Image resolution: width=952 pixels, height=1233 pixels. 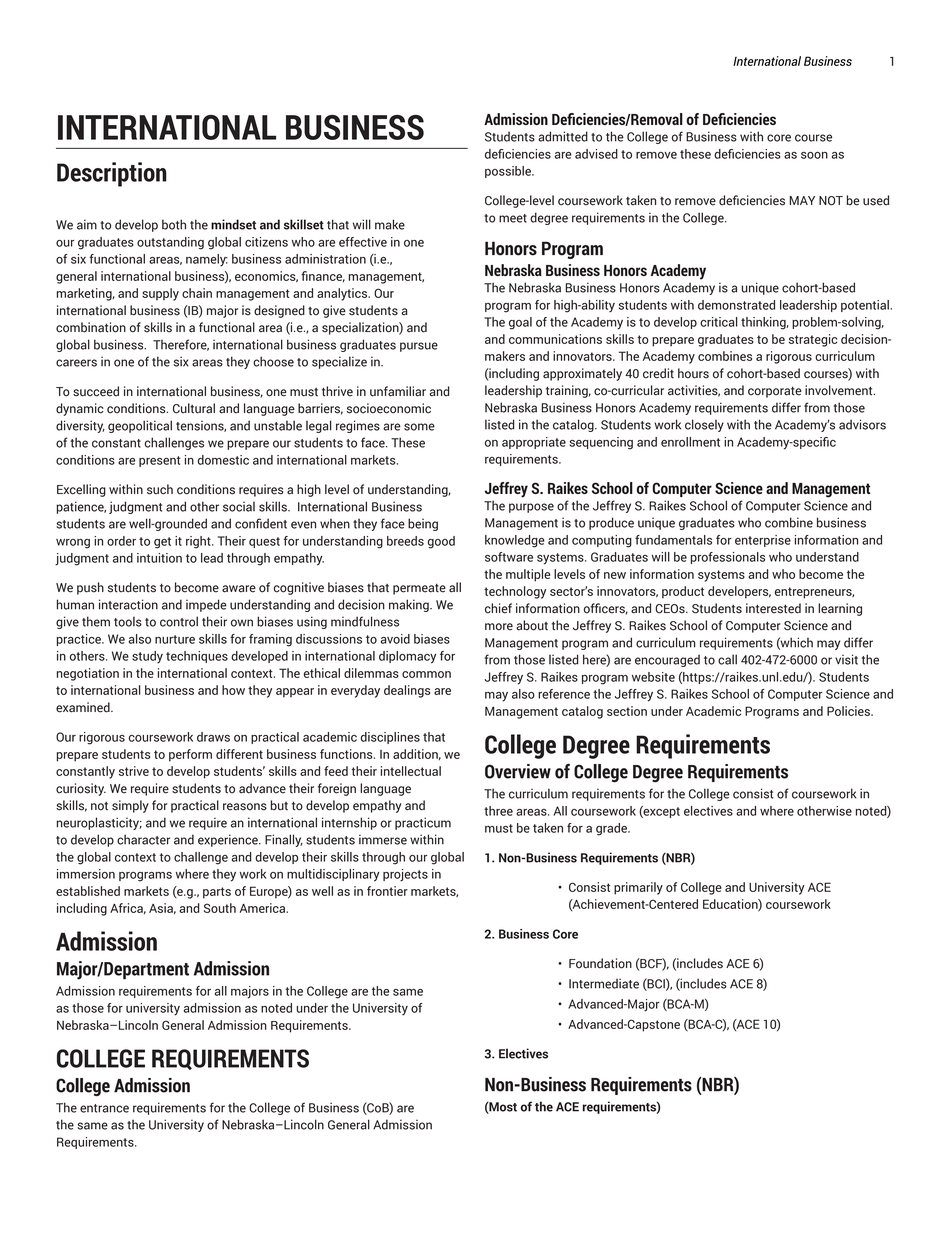 I want to click on control, so click(x=179, y=621).
